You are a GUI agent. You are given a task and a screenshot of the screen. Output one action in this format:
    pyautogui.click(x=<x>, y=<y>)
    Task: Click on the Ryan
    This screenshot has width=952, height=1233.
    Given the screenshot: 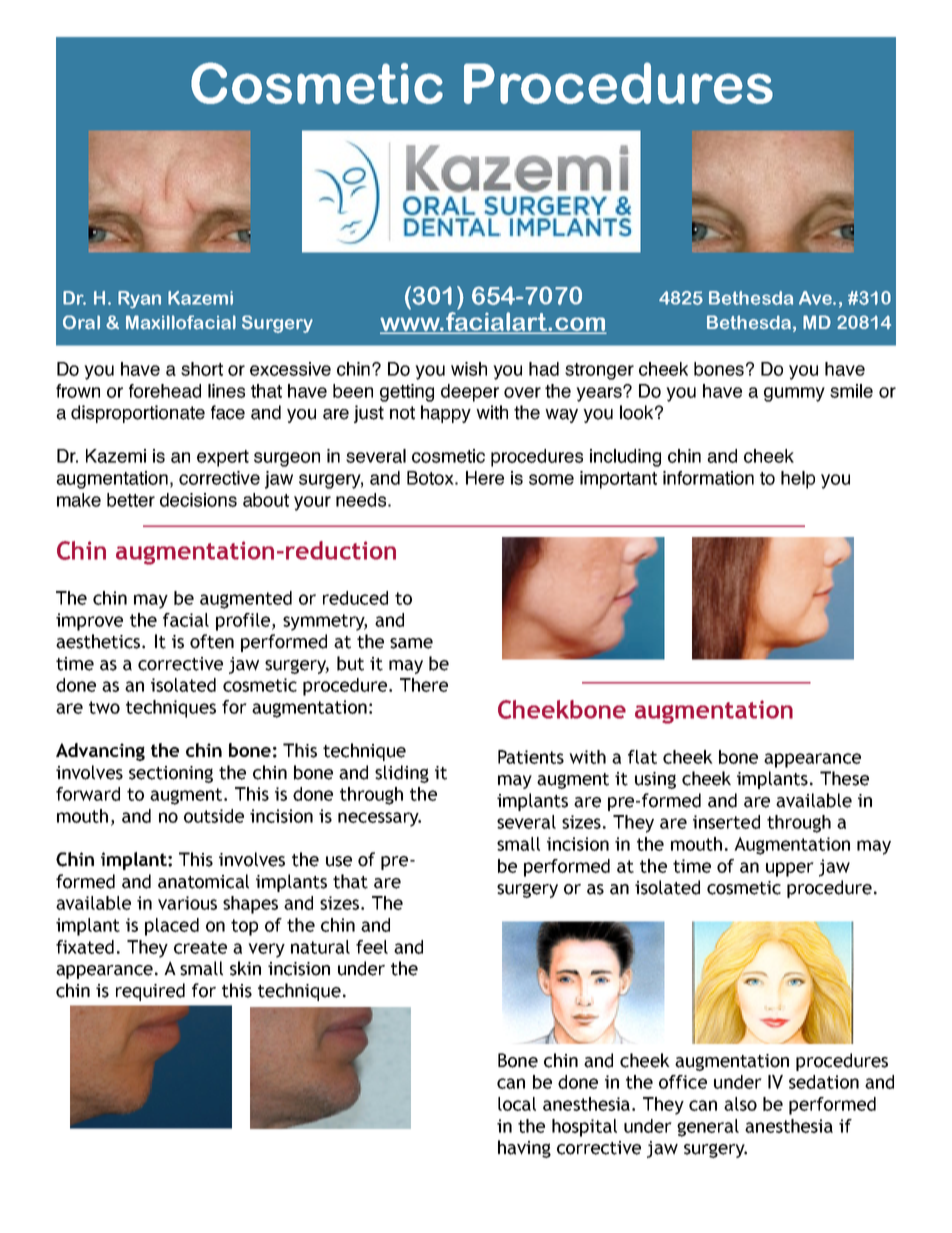 What is the action you would take?
    pyautogui.click(x=139, y=300)
